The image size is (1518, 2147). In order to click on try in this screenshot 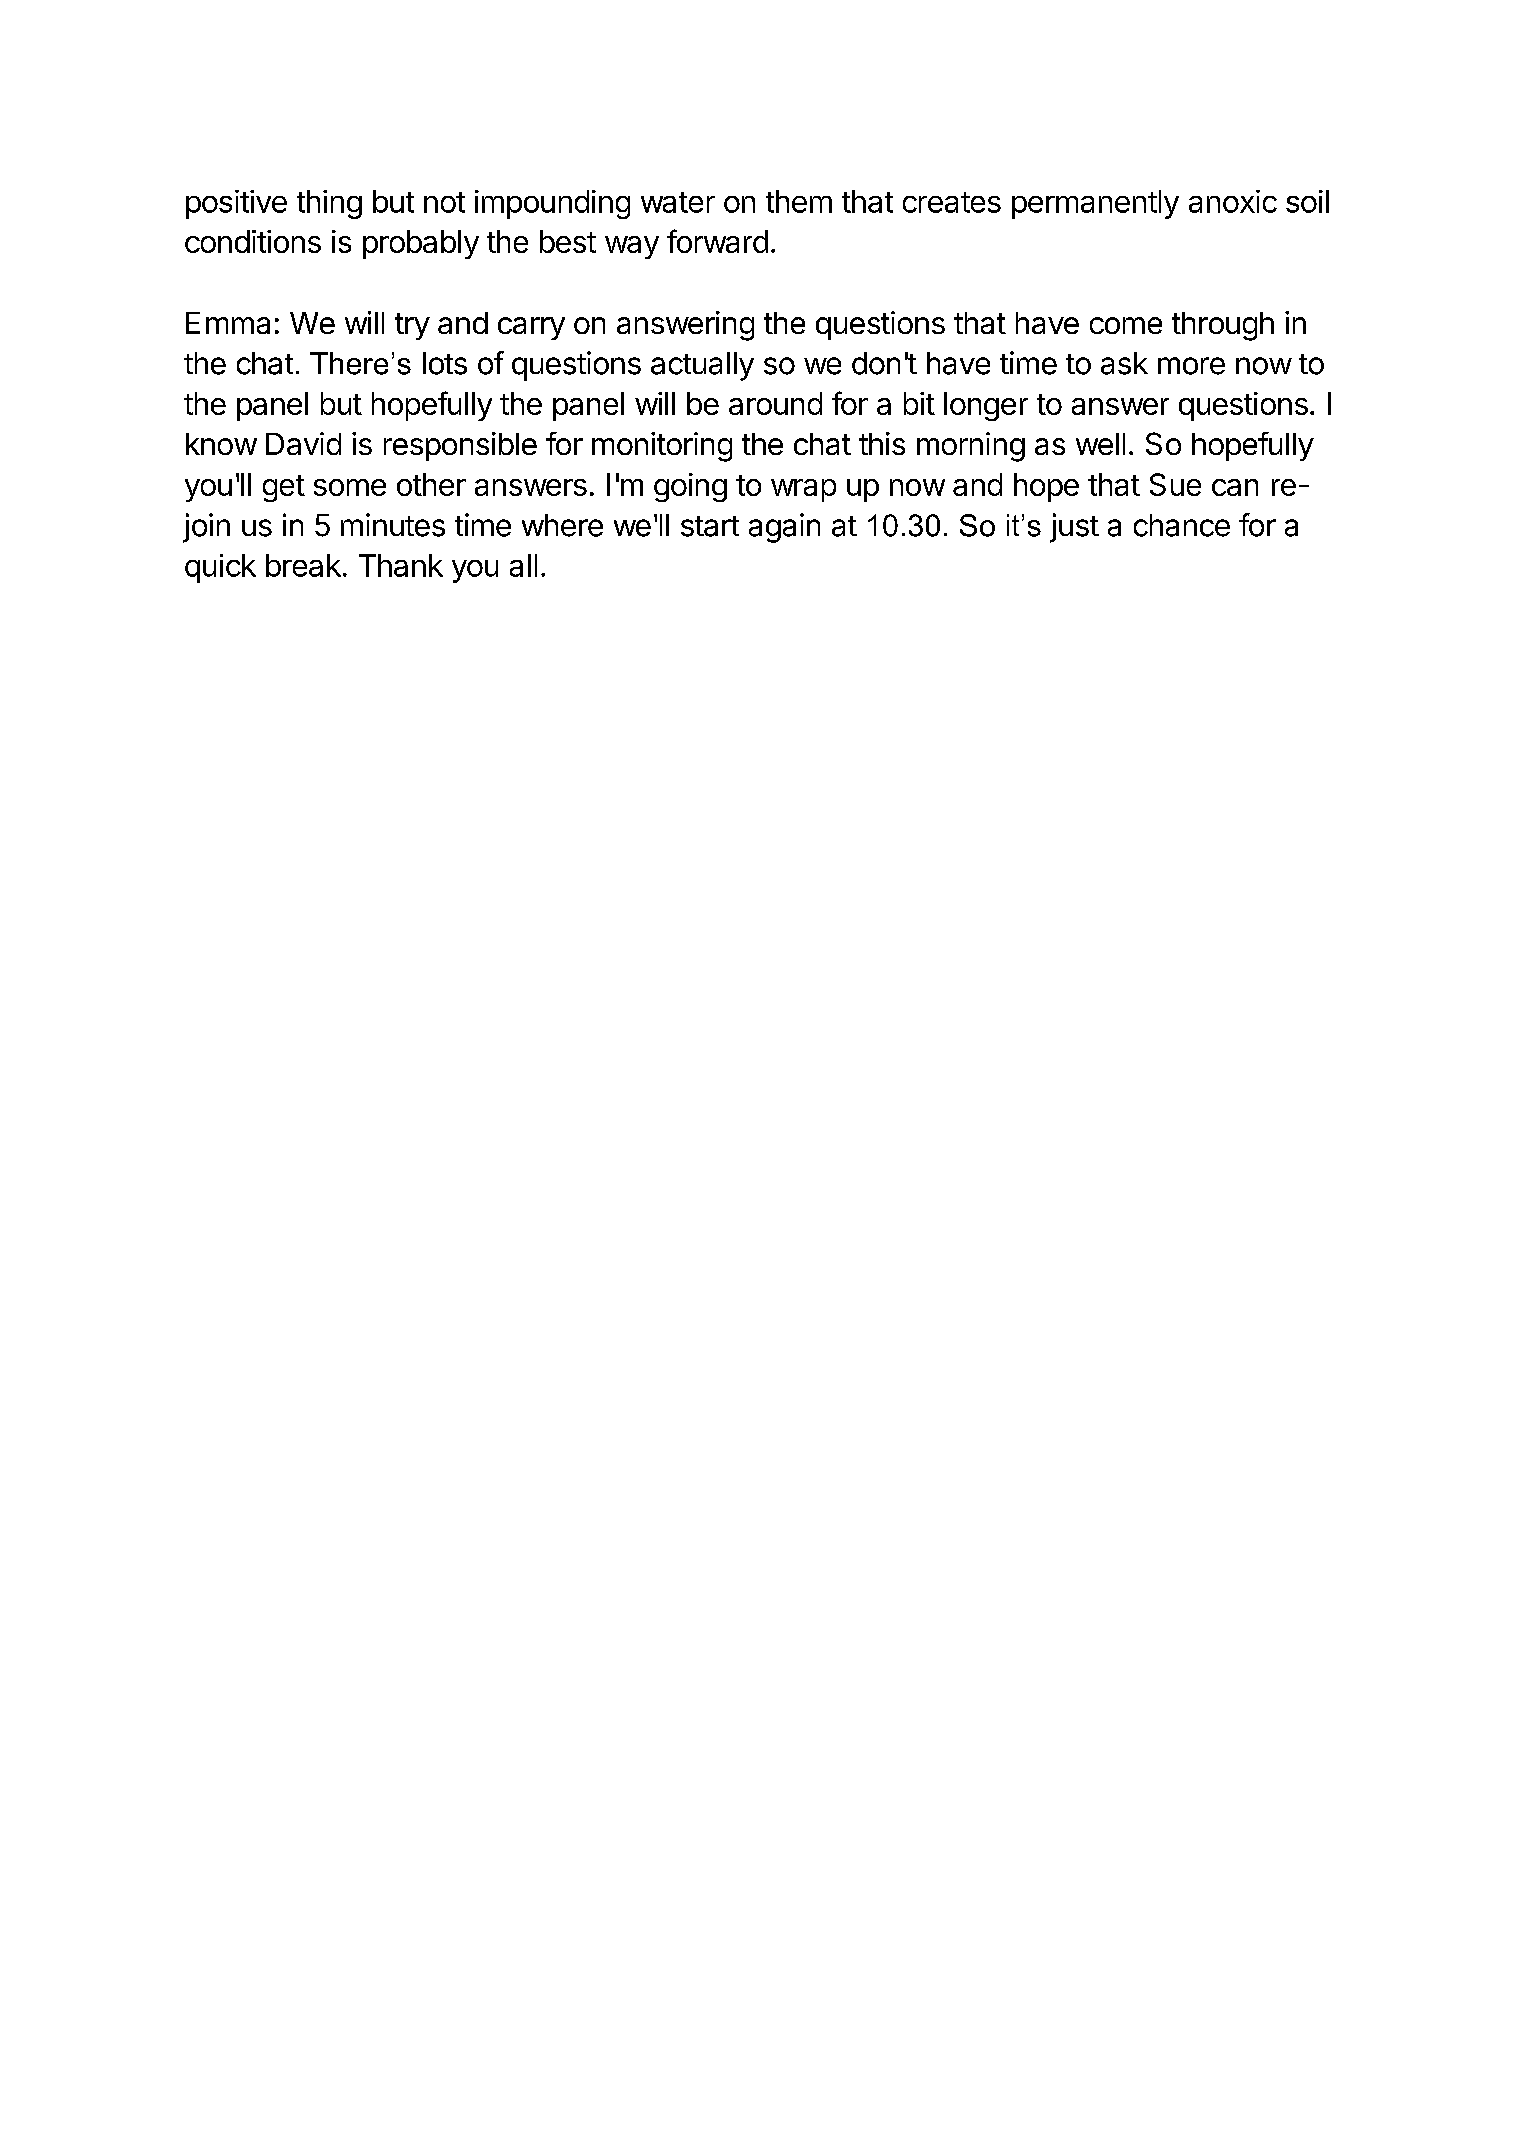, I will do `click(412, 326)`.
